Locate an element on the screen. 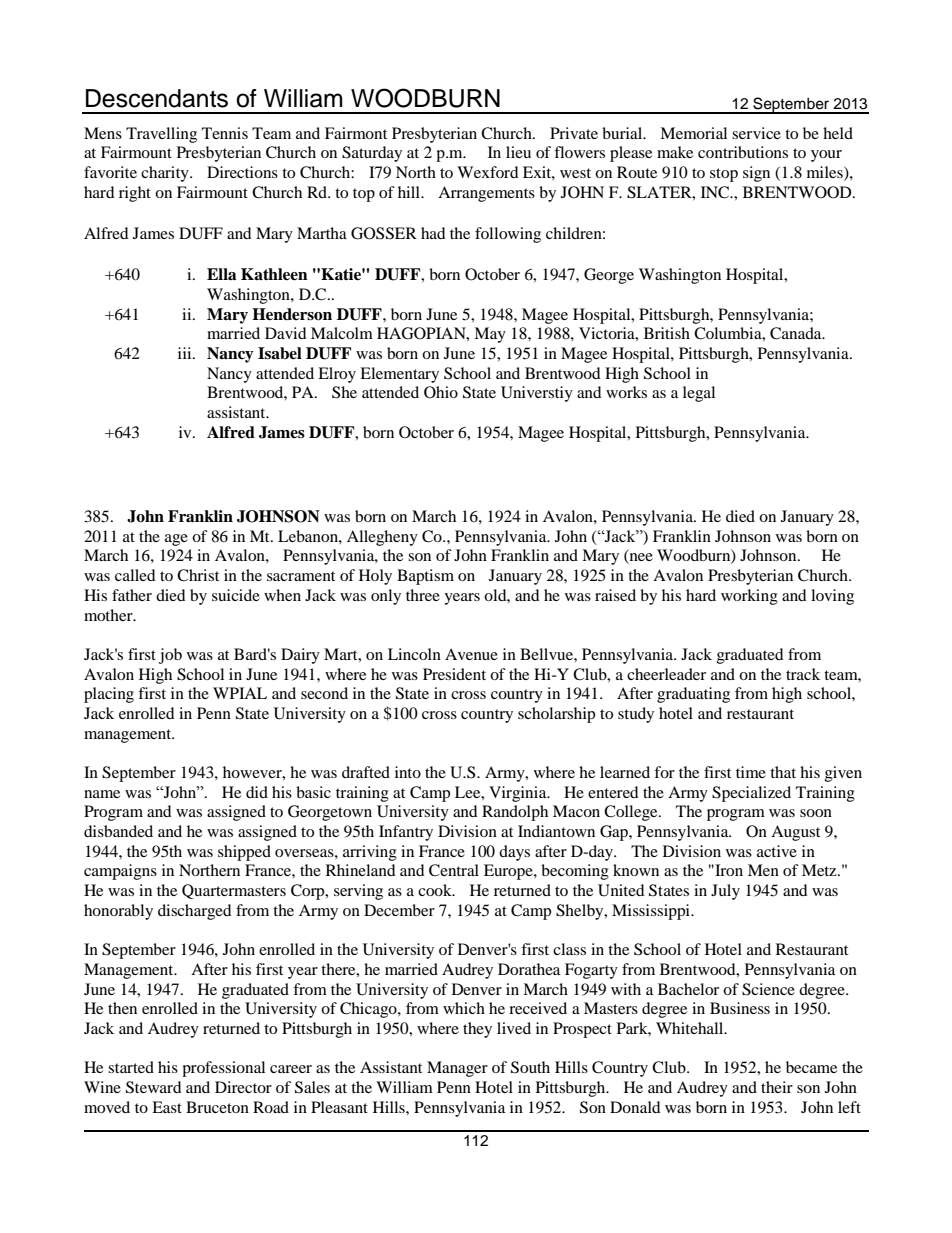  their is located at coordinates (777, 1087).
